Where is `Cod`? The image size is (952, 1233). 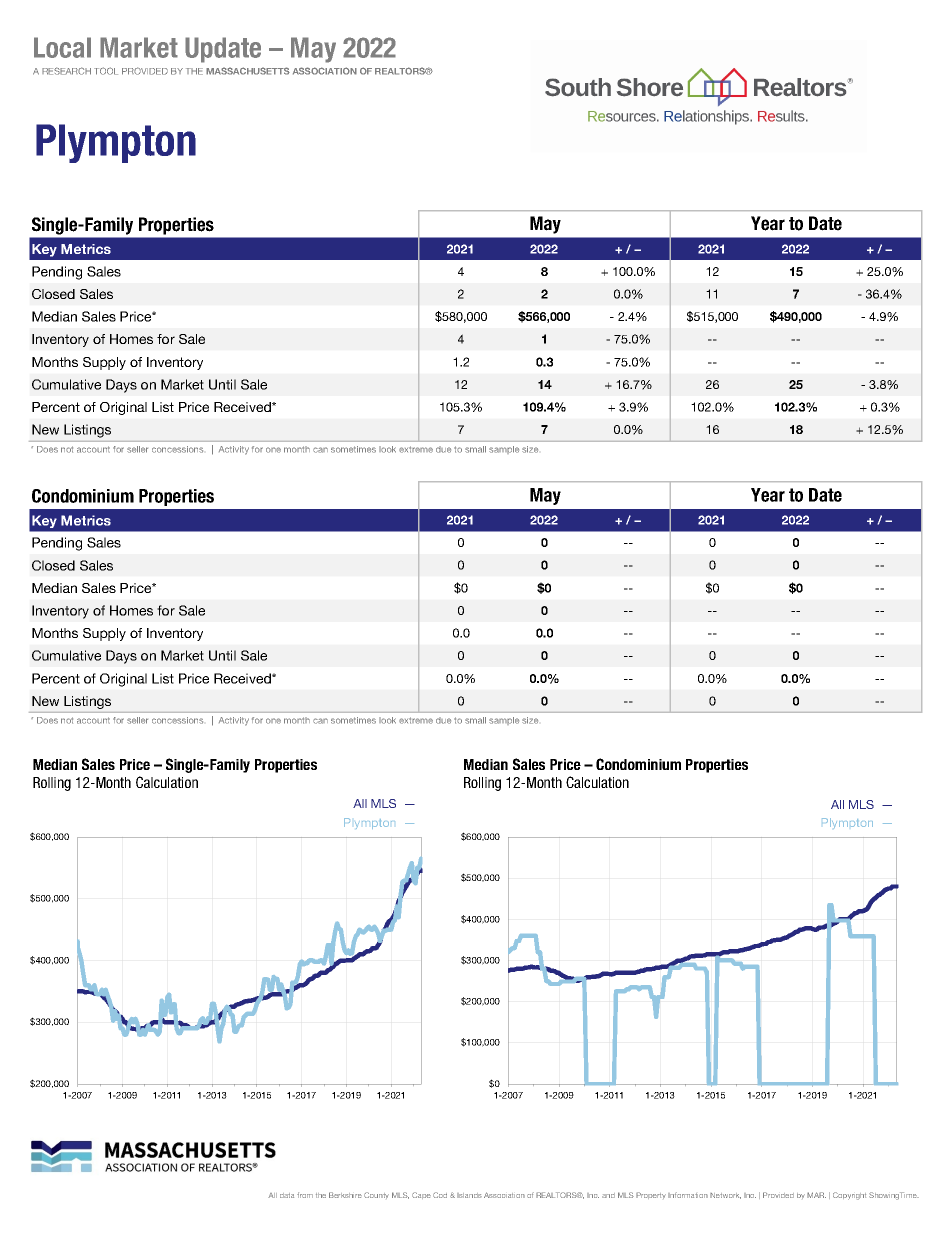
Cod is located at coordinates (440, 1195).
